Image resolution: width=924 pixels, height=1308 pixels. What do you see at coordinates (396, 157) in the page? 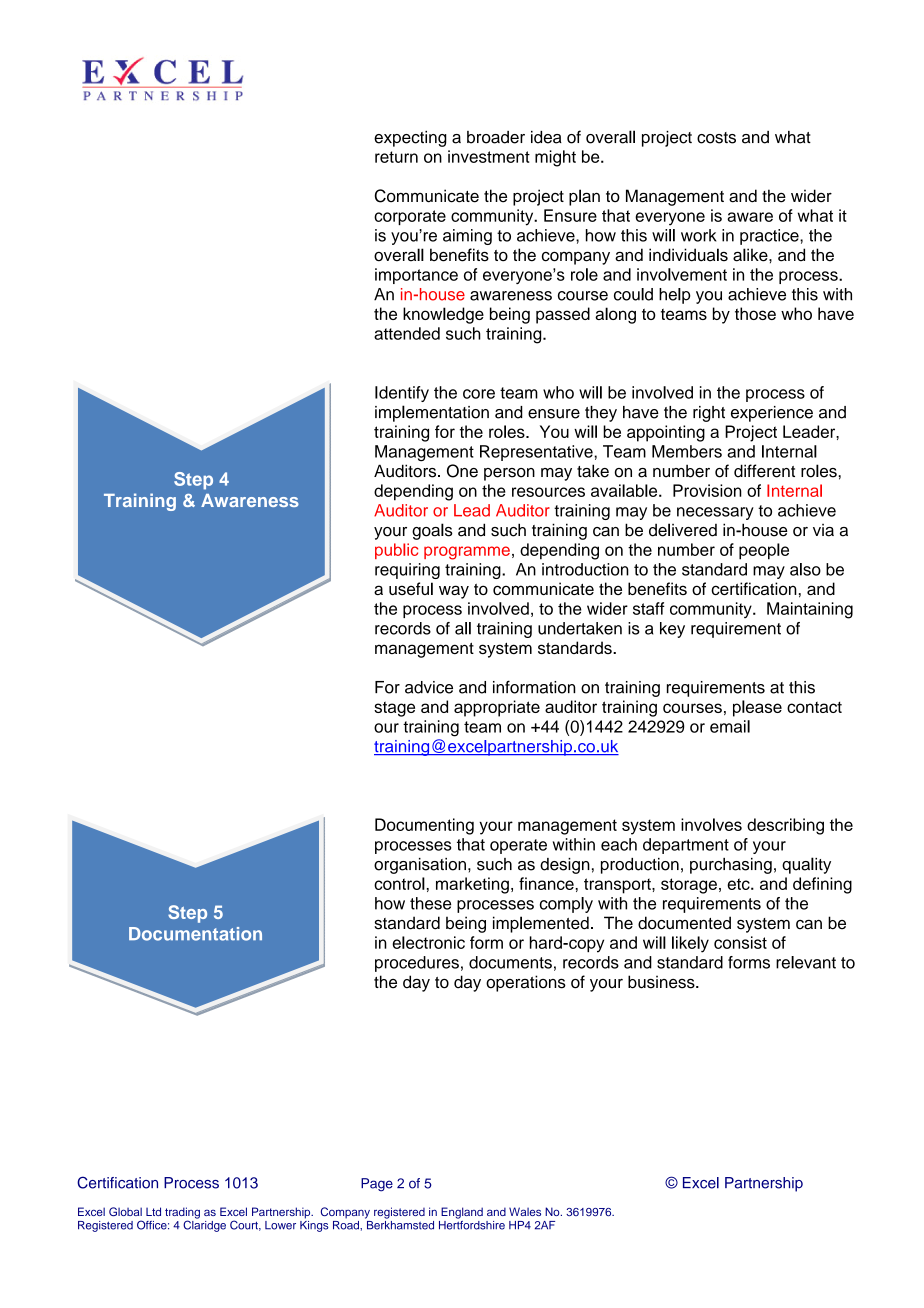
I see `return` at bounding box center [396, 157].
